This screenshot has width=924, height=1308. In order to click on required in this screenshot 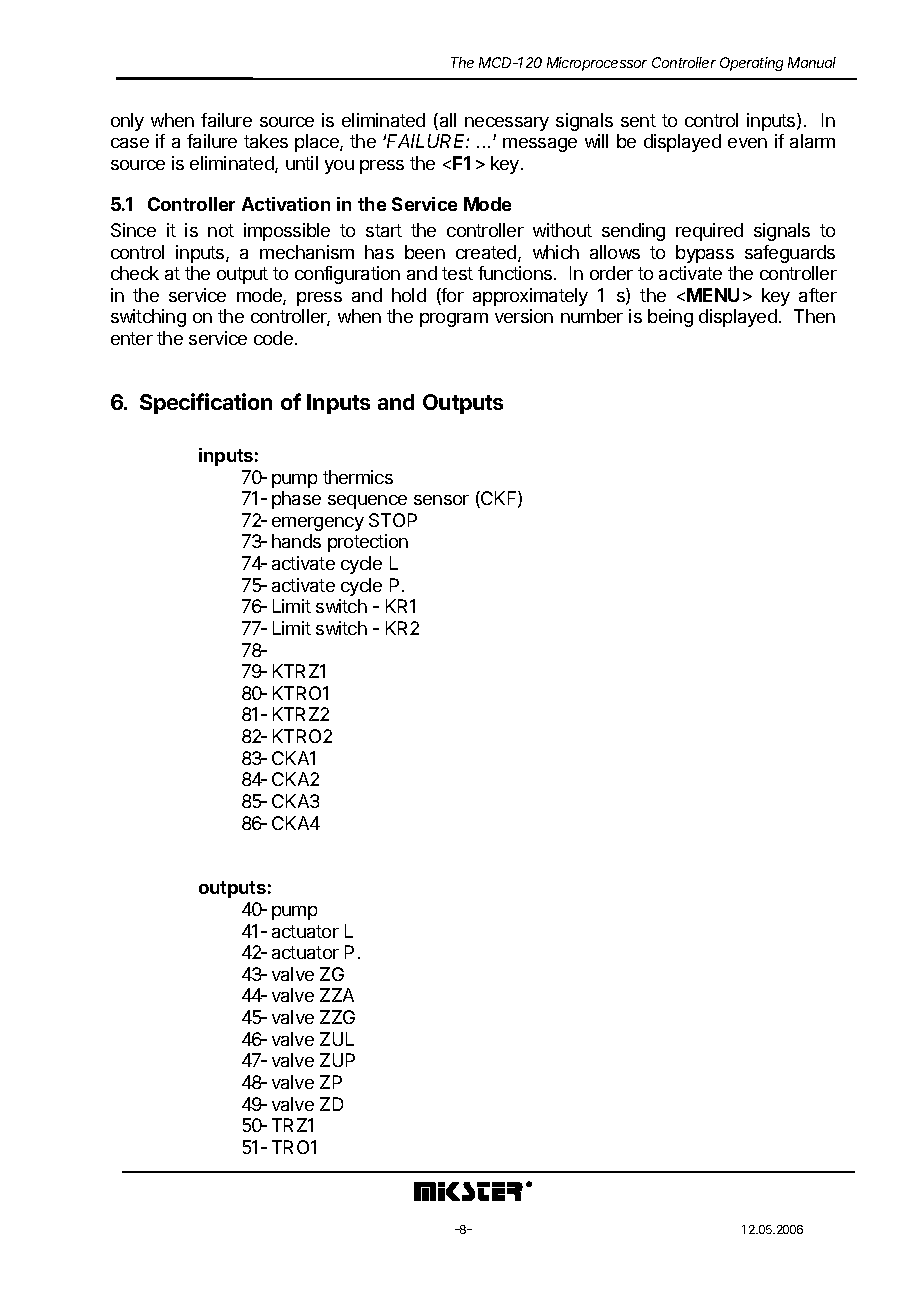, I will do `click(709, 232)`.
